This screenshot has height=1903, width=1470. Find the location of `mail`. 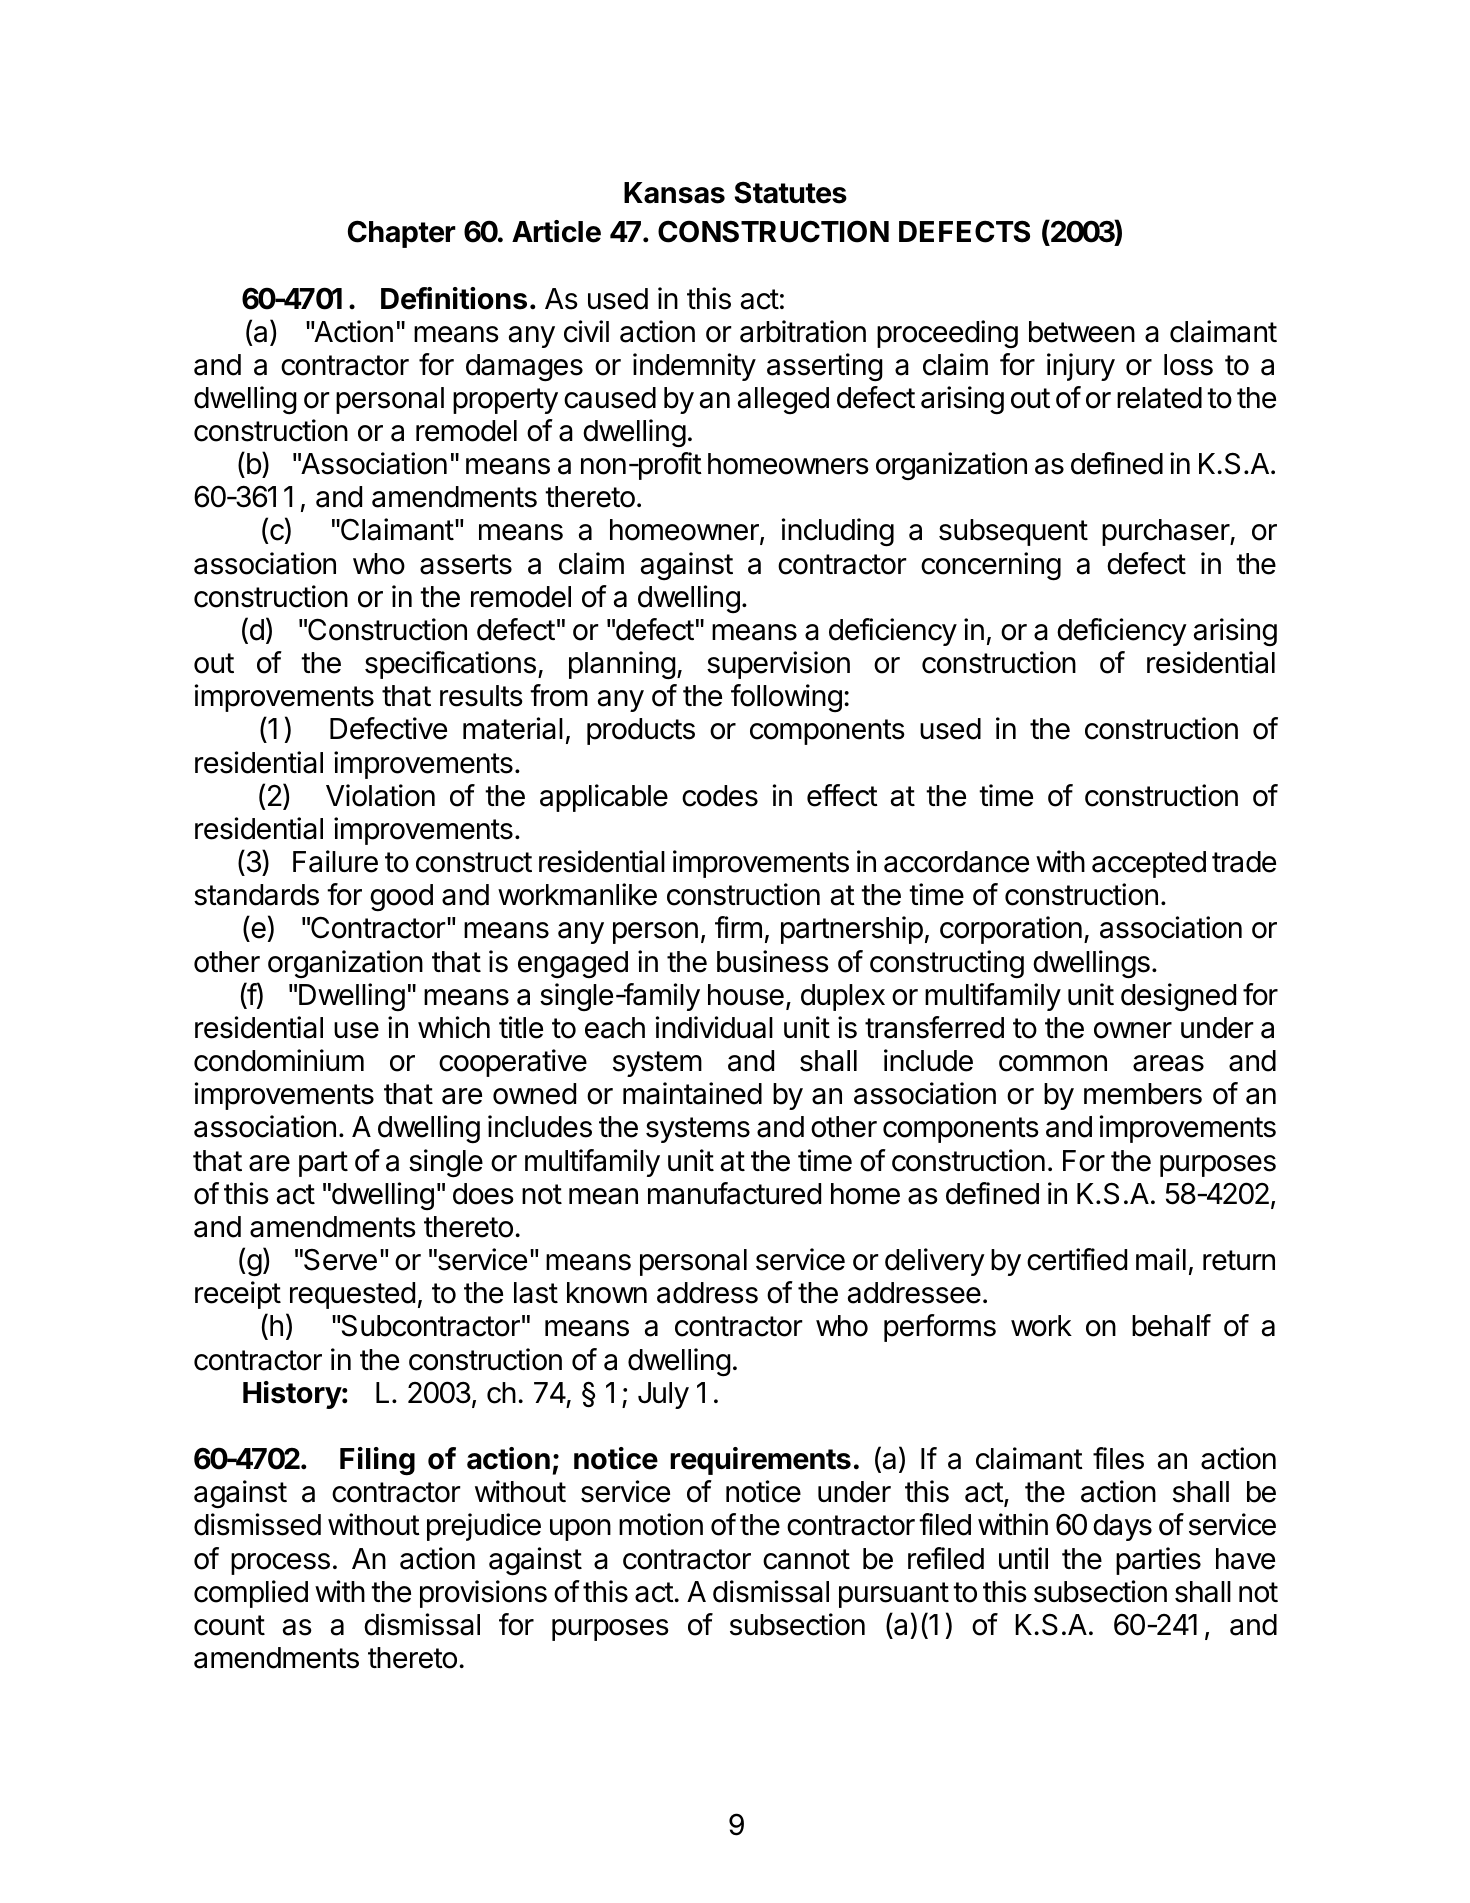

mail is located at coordinates (1161, 1259).
